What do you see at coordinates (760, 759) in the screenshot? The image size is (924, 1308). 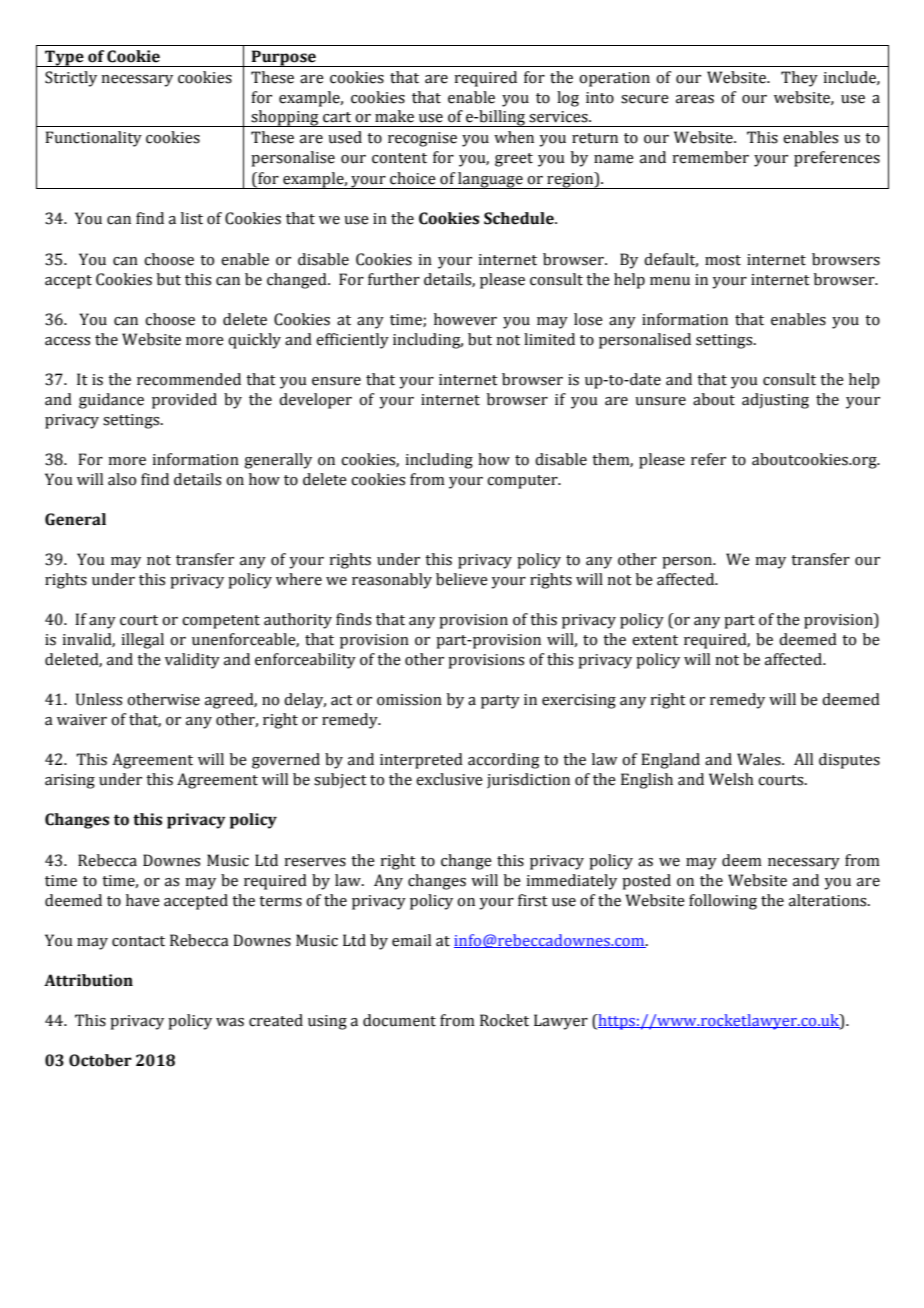 I see `Wales` at bounding box center [760, 759].
